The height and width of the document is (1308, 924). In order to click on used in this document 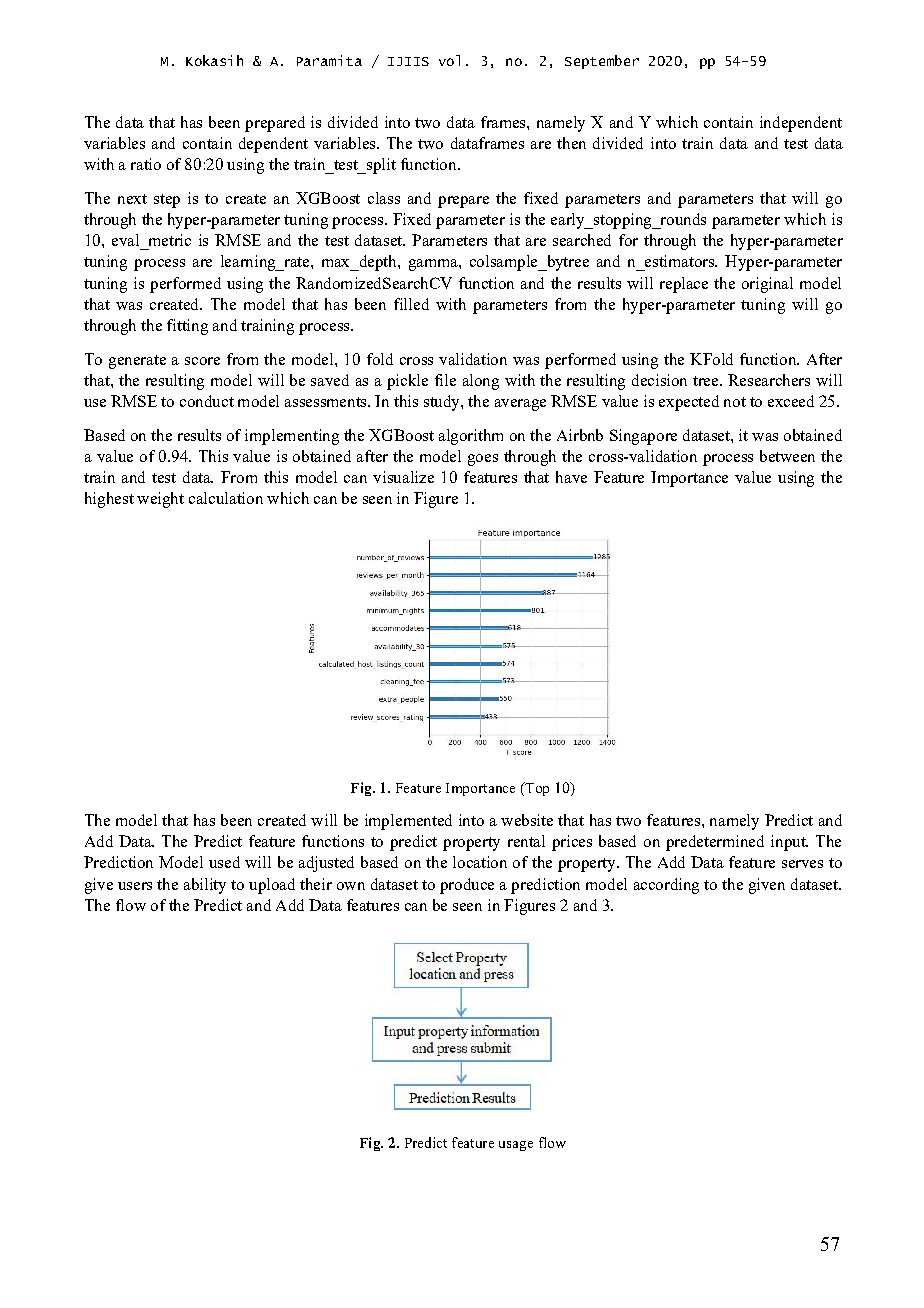, I will do `click(224, 862)`.
